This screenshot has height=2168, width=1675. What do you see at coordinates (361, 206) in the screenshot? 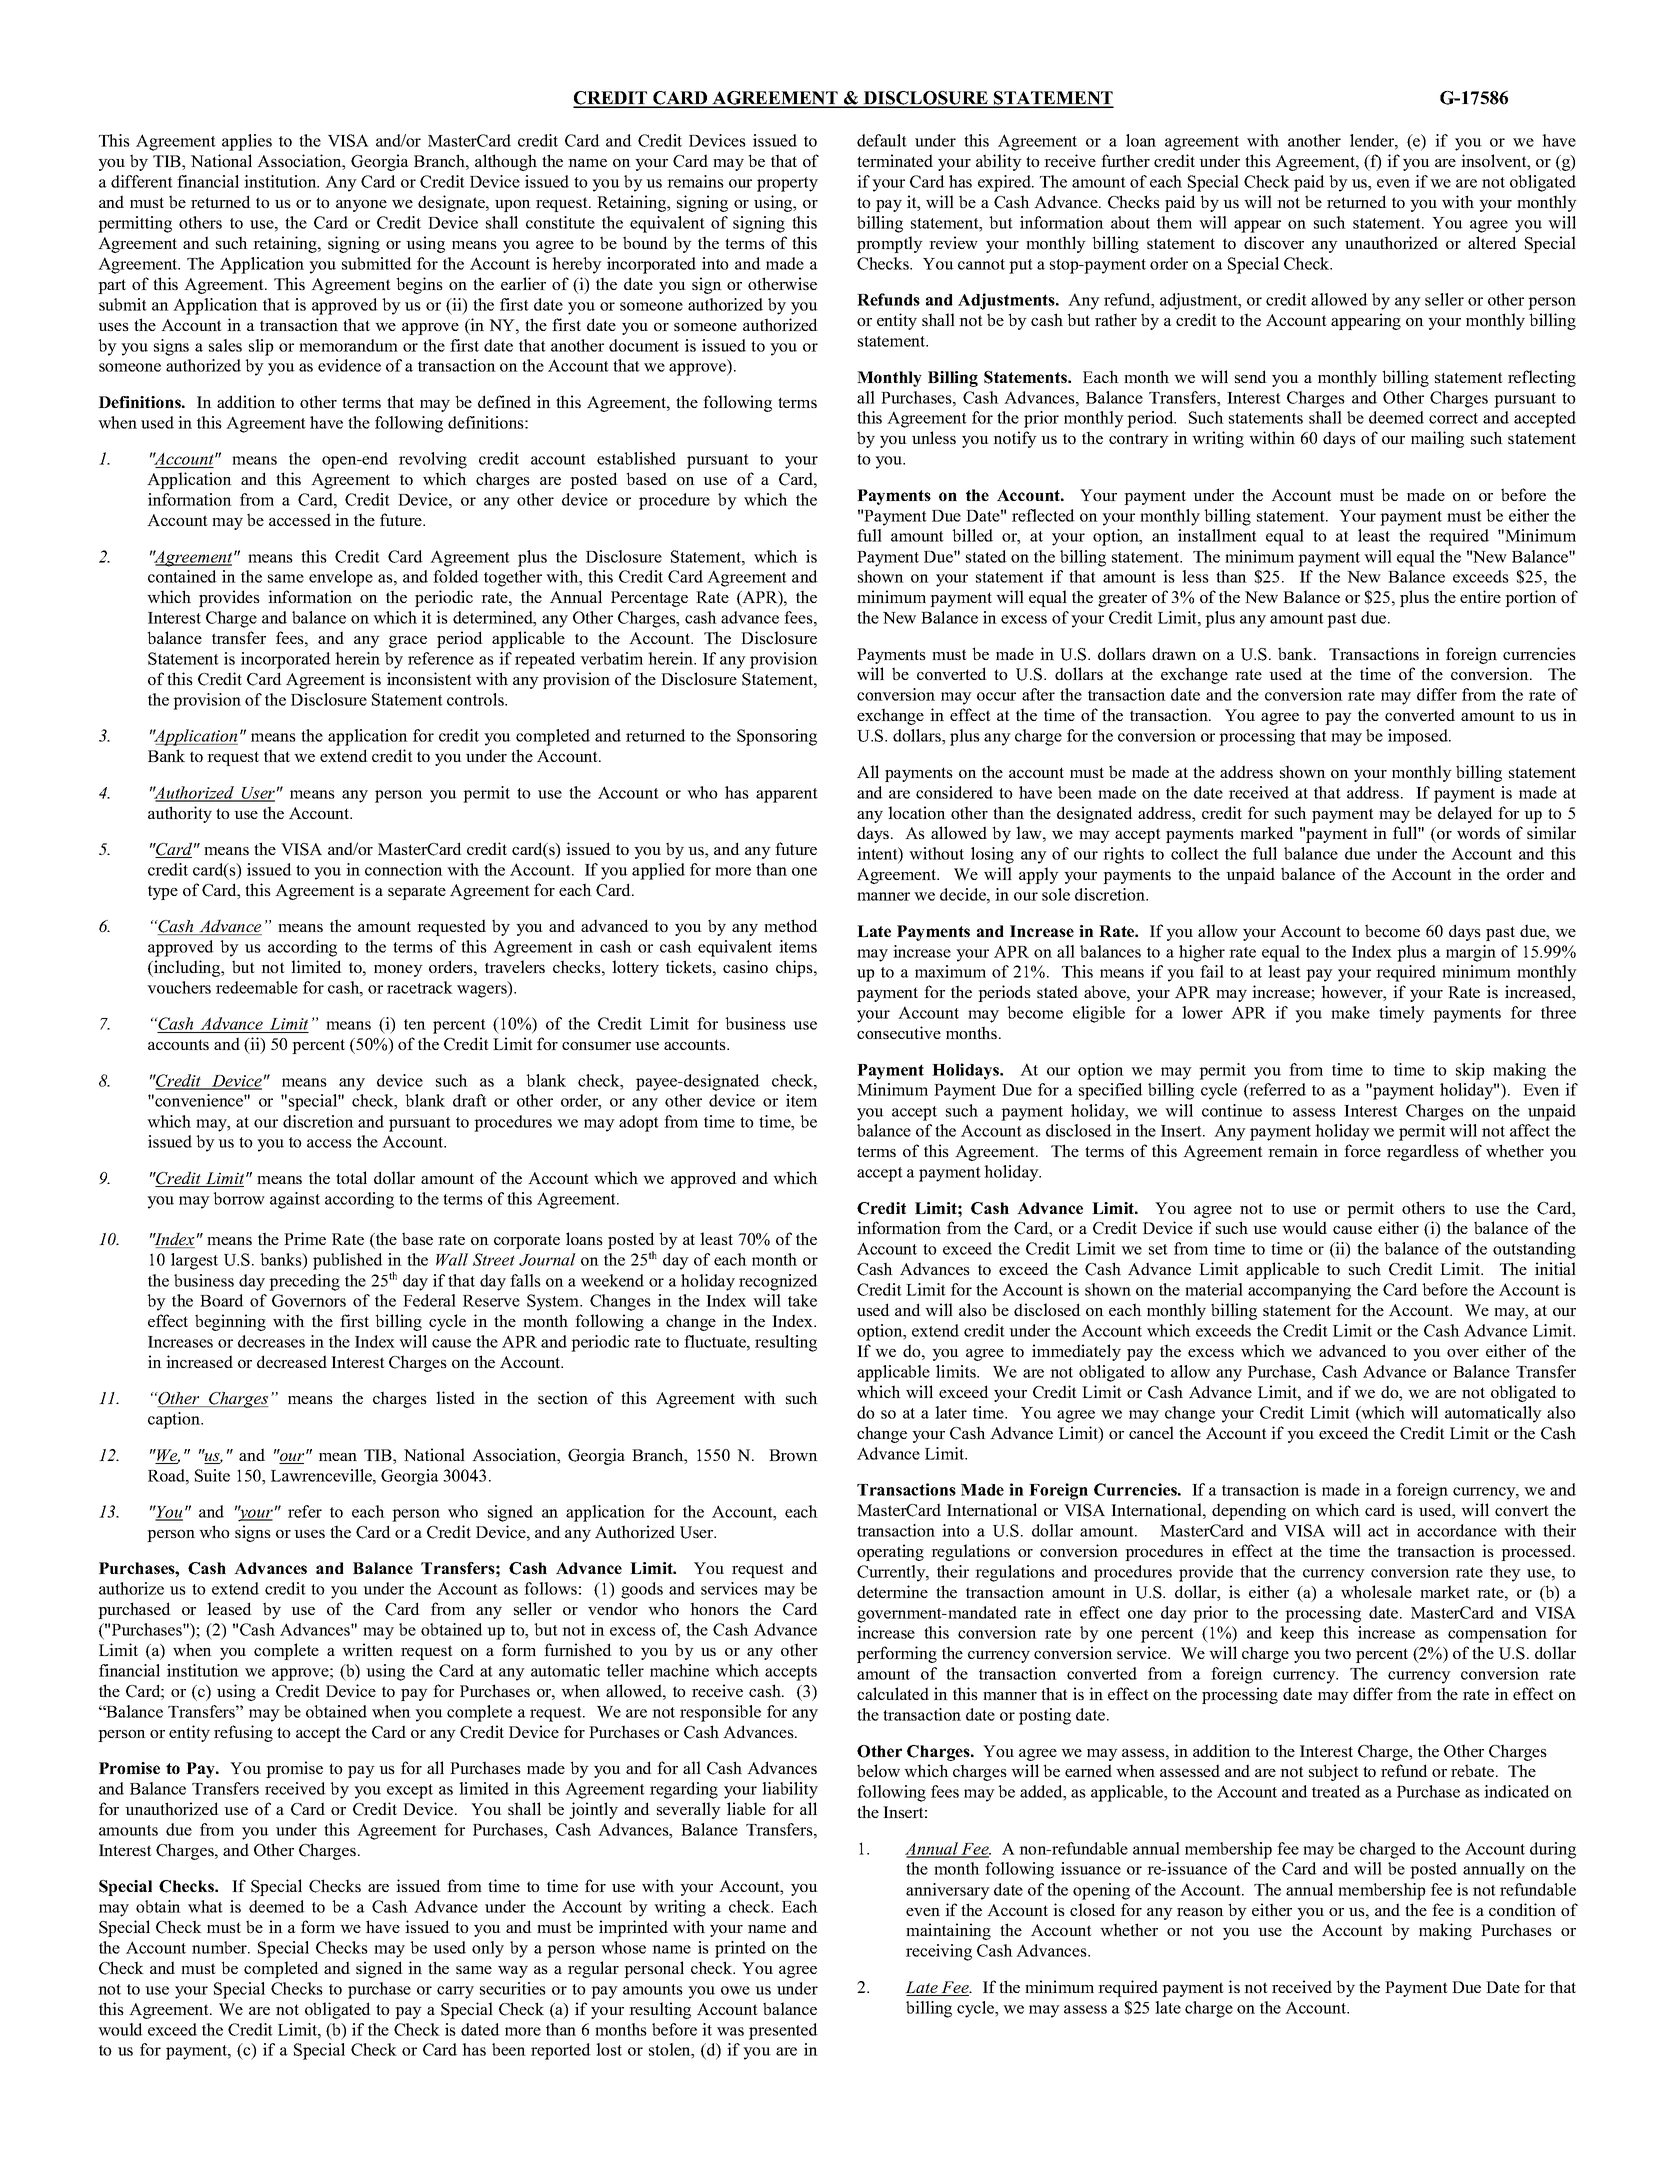
I see `anyone` at bounding box center [361, 206].
